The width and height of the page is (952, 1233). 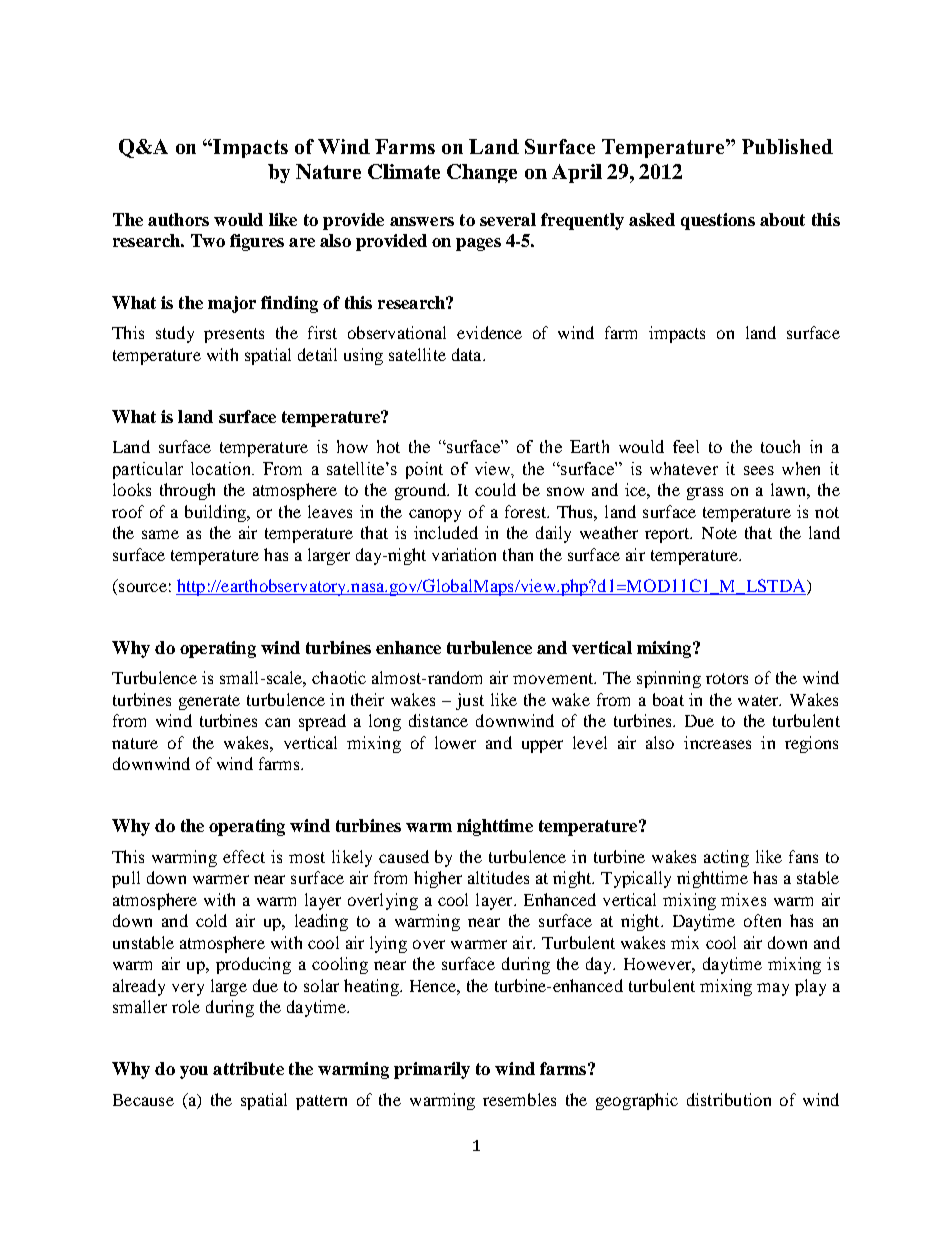 I want to click on questions, so click(x=718, y=221).
